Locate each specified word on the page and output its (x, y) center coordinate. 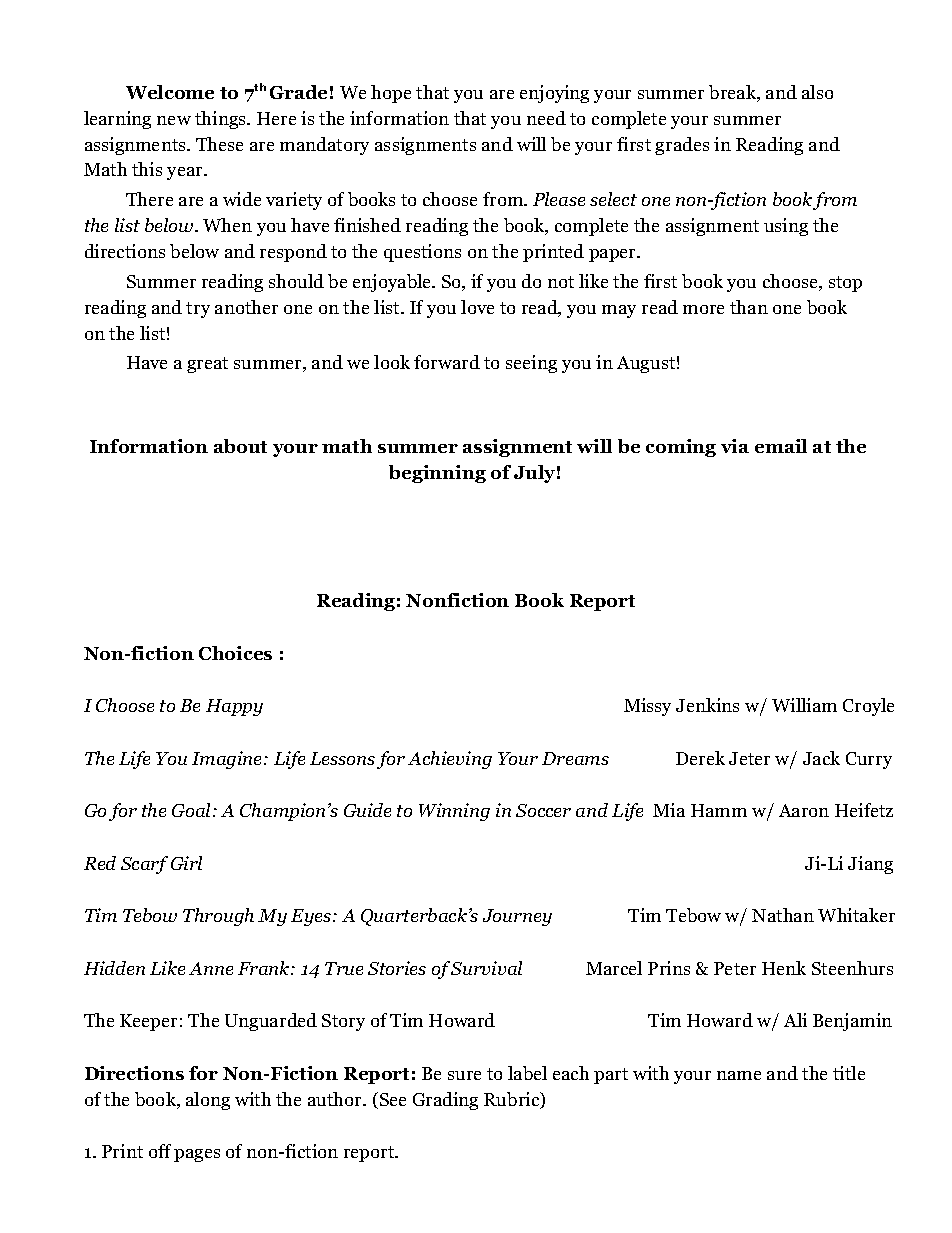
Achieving (450, 760)
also (817, 92)
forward (447, 362)
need (546, 118)
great (207, 365)
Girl (186, 863)
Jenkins (707, 705)
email (781, 446)
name (739, 1075)
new (174, 120)
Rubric (513, 1100)
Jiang (870, 865)
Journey (517, 917)
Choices (235, 653)
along (208, 1101)
